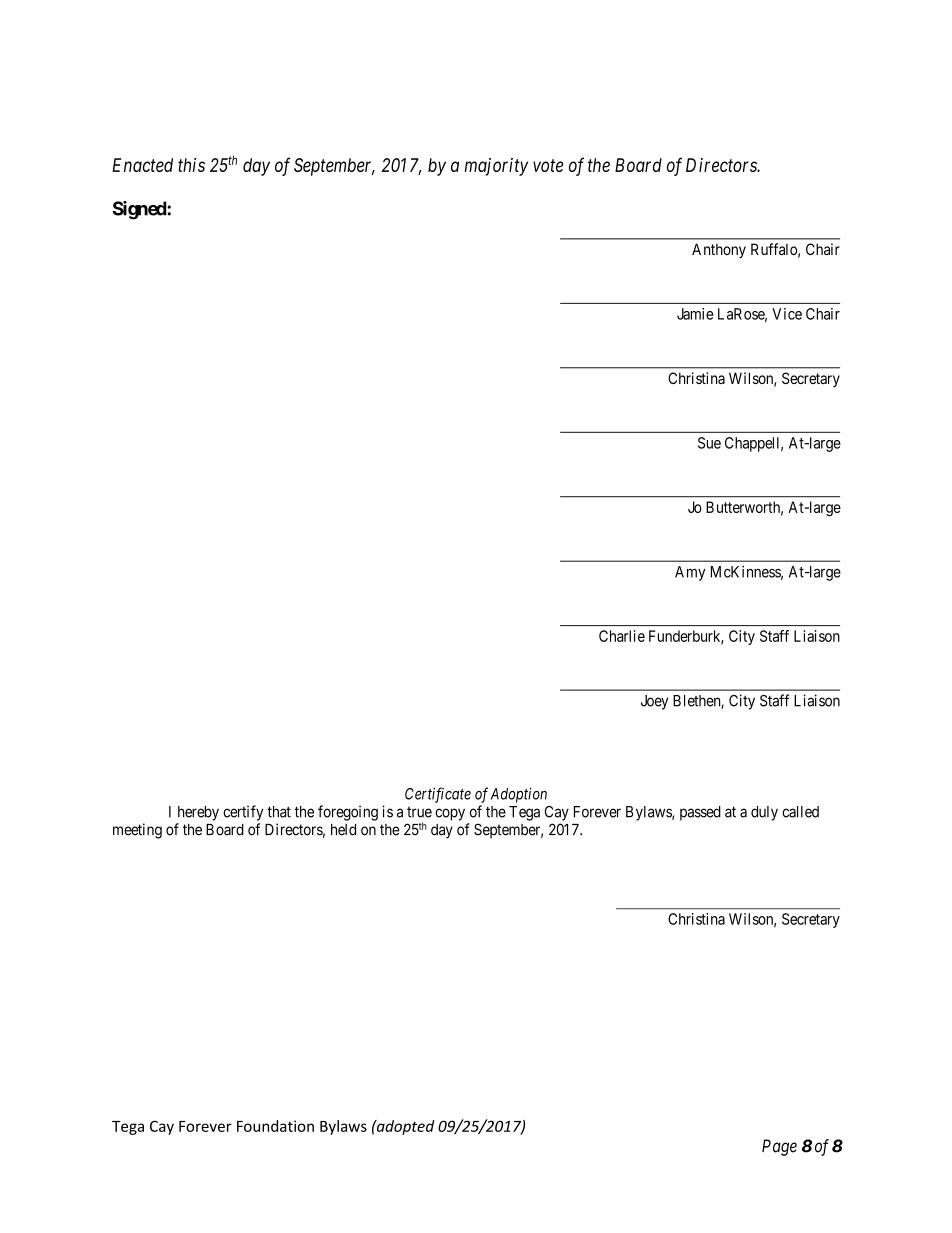 This document has width=952, height=1233. I want to click on Anthony, so click(719, 250).
